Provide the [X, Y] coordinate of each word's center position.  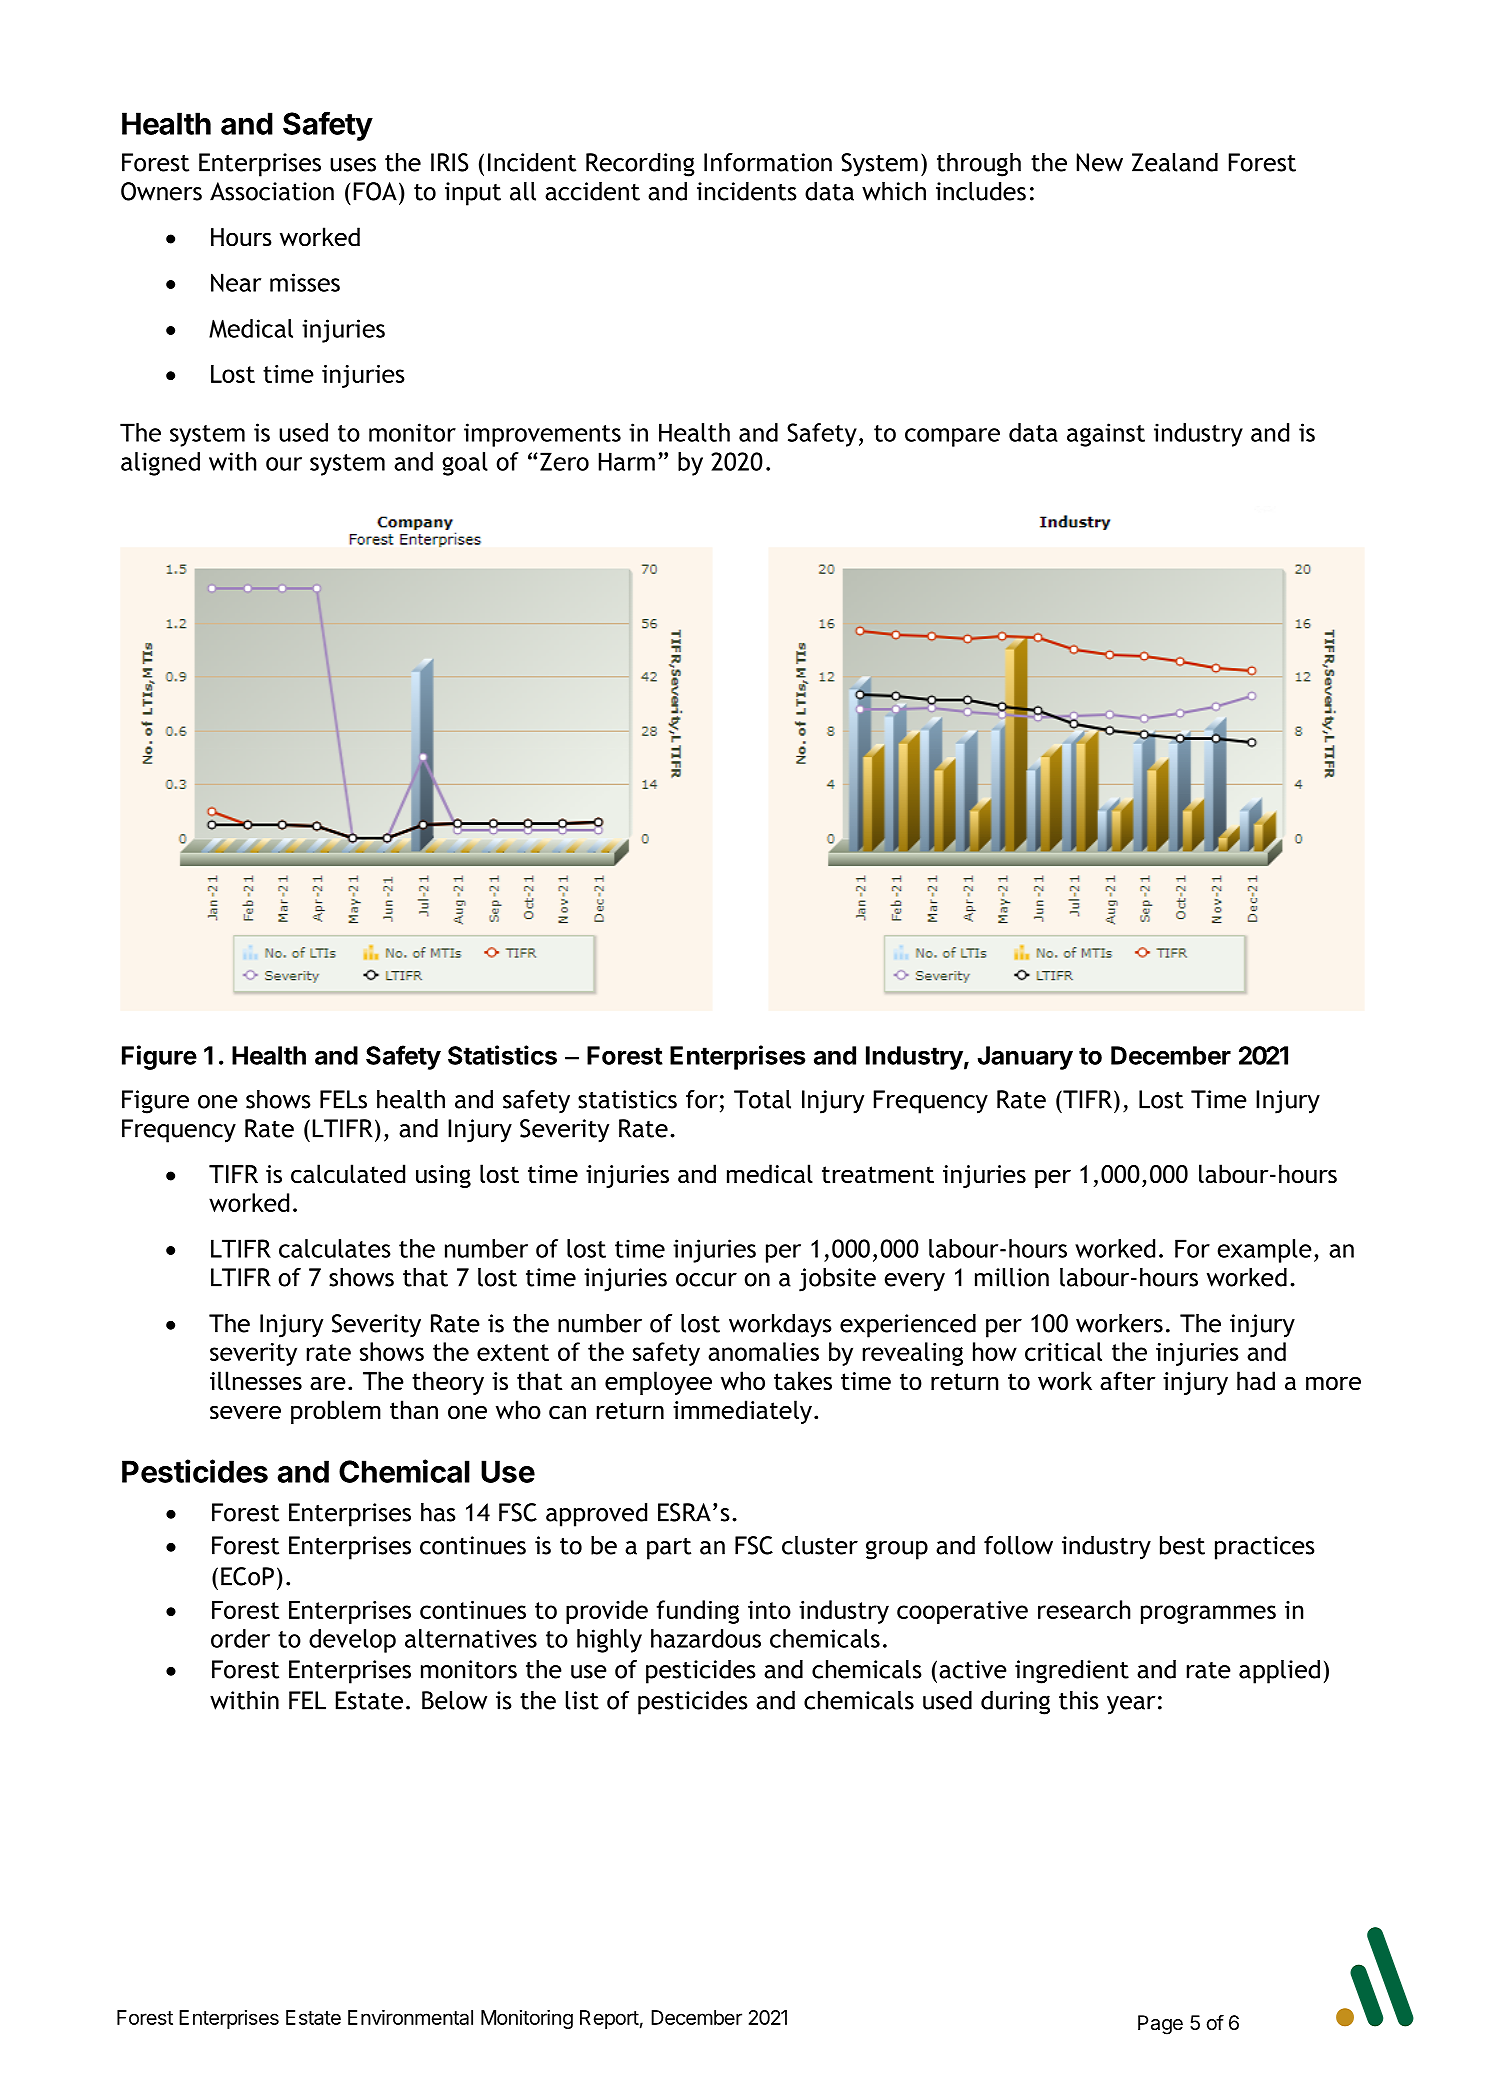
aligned [160, 464]
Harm [627, 461]
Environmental [410, 2017]
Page [1160, 2025]
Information [768, 162]
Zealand [1175, 162]
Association [272, 191]
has [438, 1512]
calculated [348, 1174]
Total [762, 1099]
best [1182, 1545]
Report [609, 2019]
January [1025, 1058]
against [1106, 435]
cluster [820, 1545]
